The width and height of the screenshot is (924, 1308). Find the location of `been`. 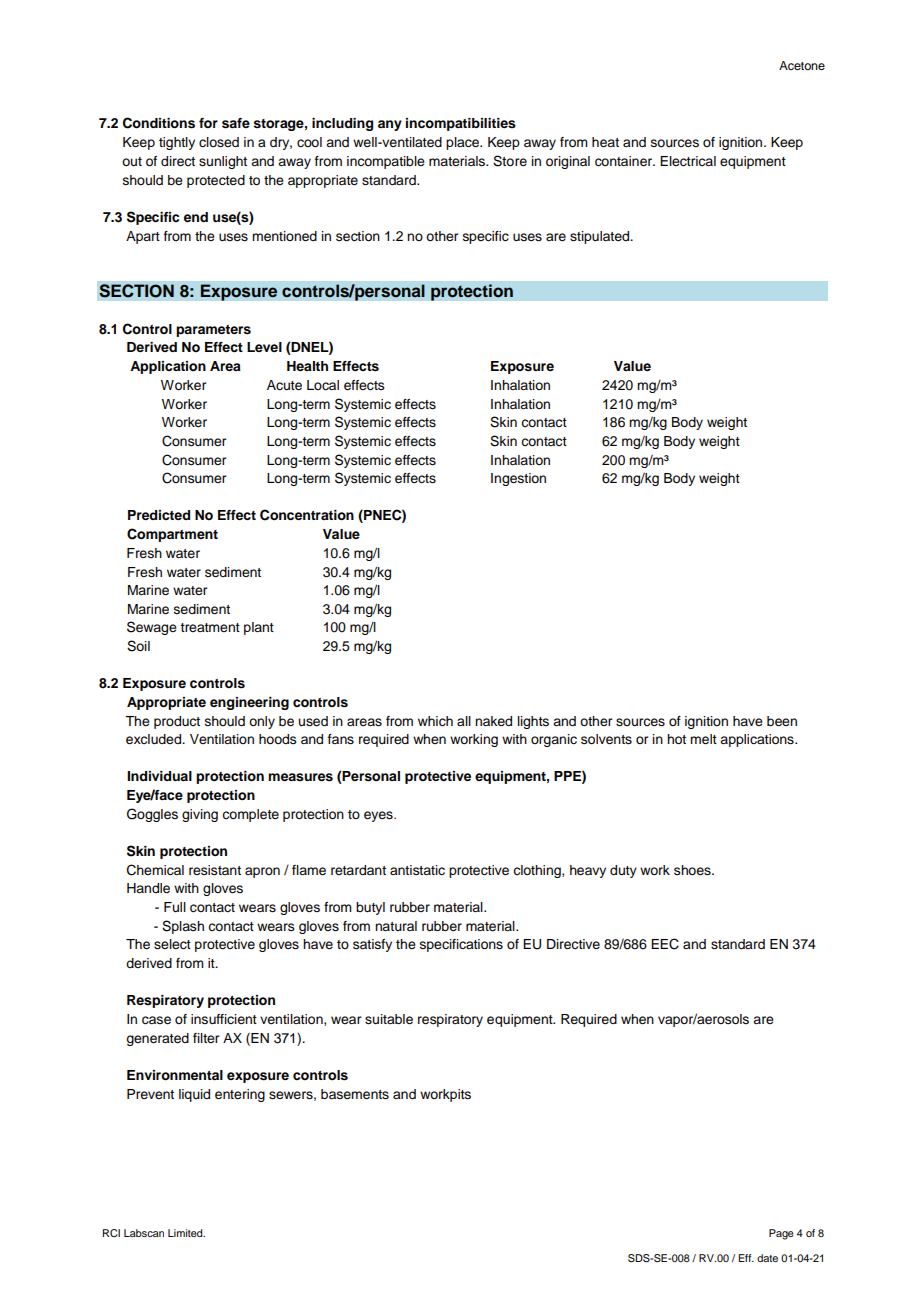

been is located at coordinates (782, 721).
